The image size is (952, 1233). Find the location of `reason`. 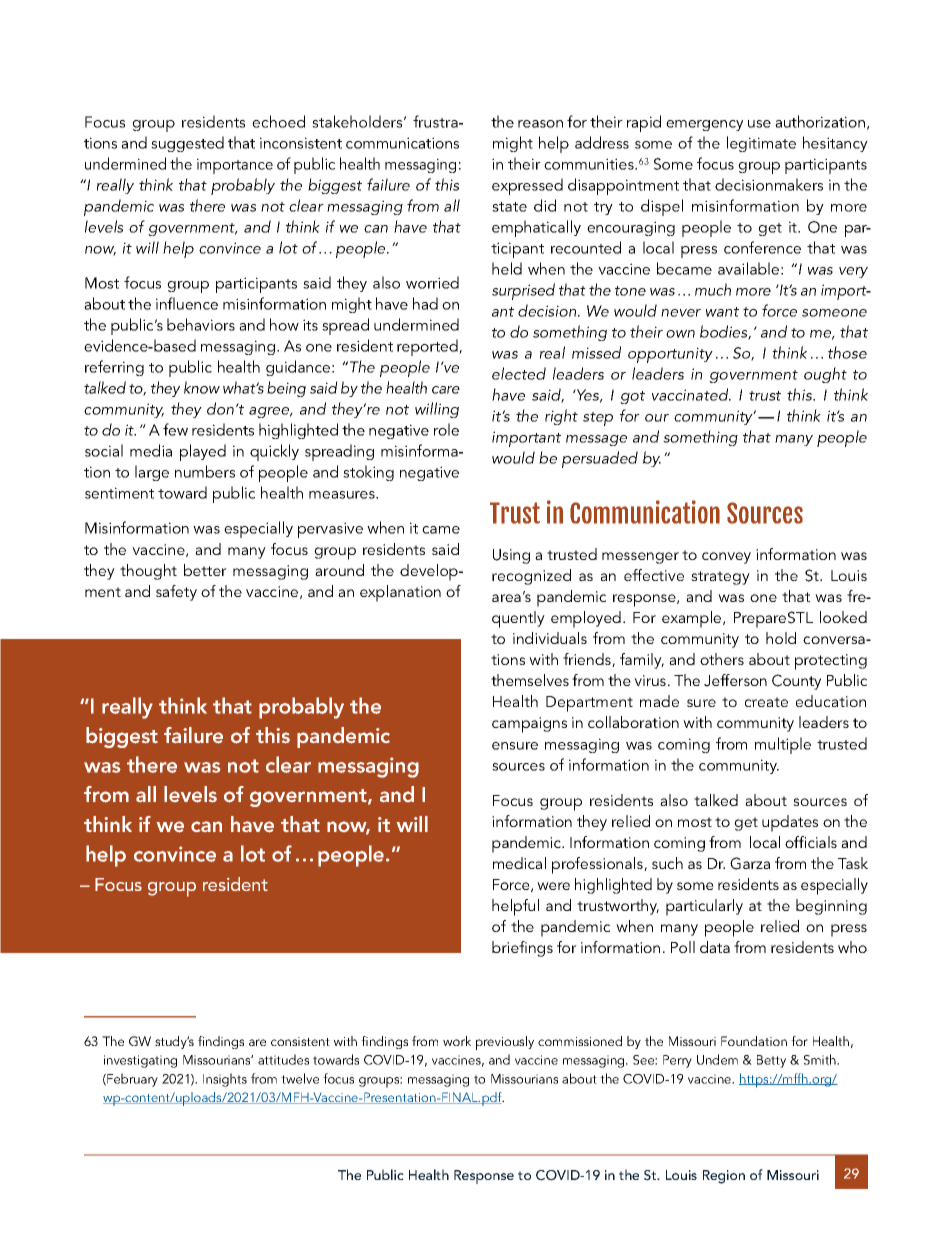

reason is located at coordinates (540, 124).
